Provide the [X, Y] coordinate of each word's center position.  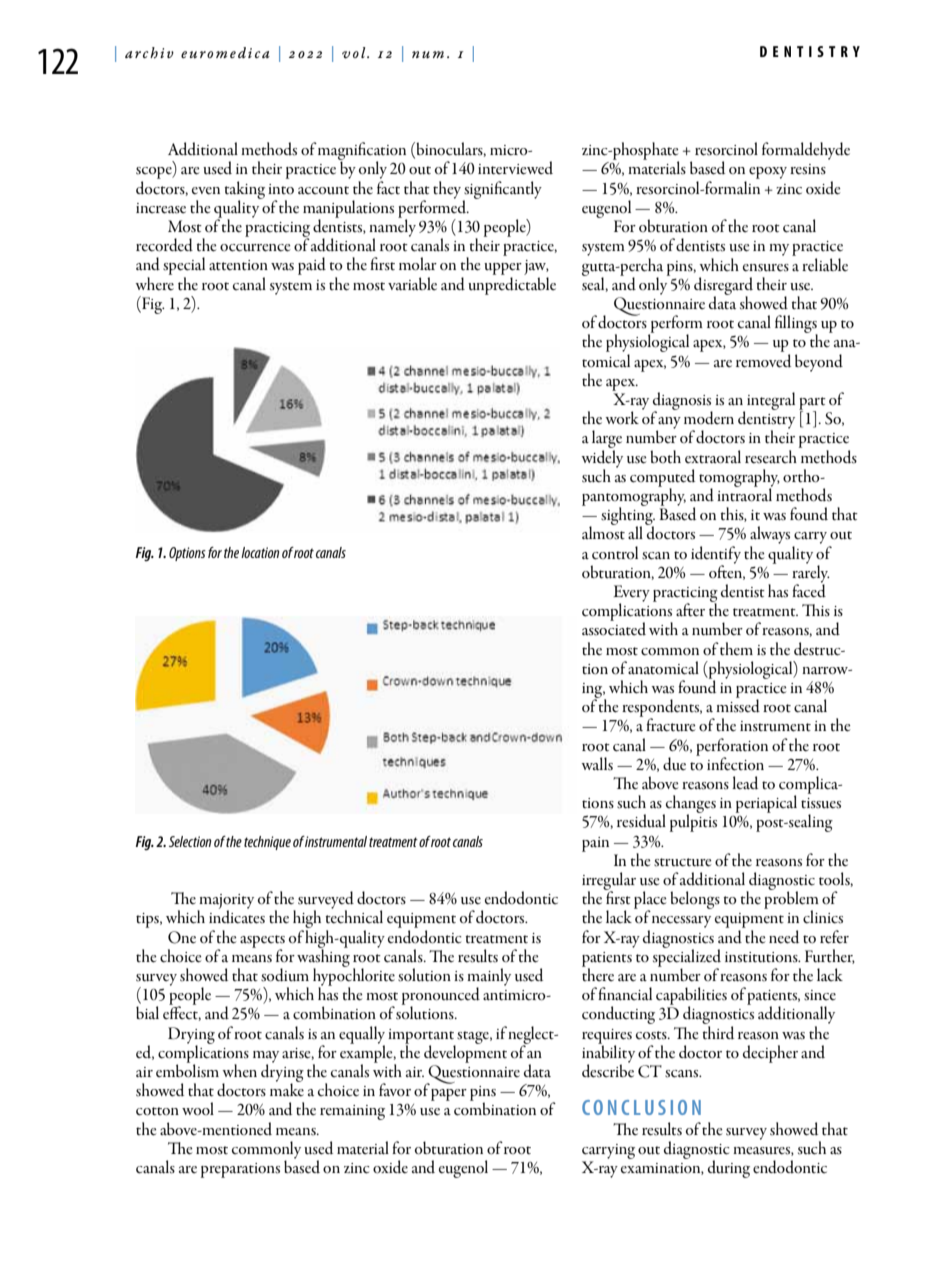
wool [198, 1109]
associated [614, 628]
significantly [502, 191]
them [736, 649]
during [729, 1169]
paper [449, 1095]
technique [267, 843]
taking [244, 191]
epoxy [768, 173]
